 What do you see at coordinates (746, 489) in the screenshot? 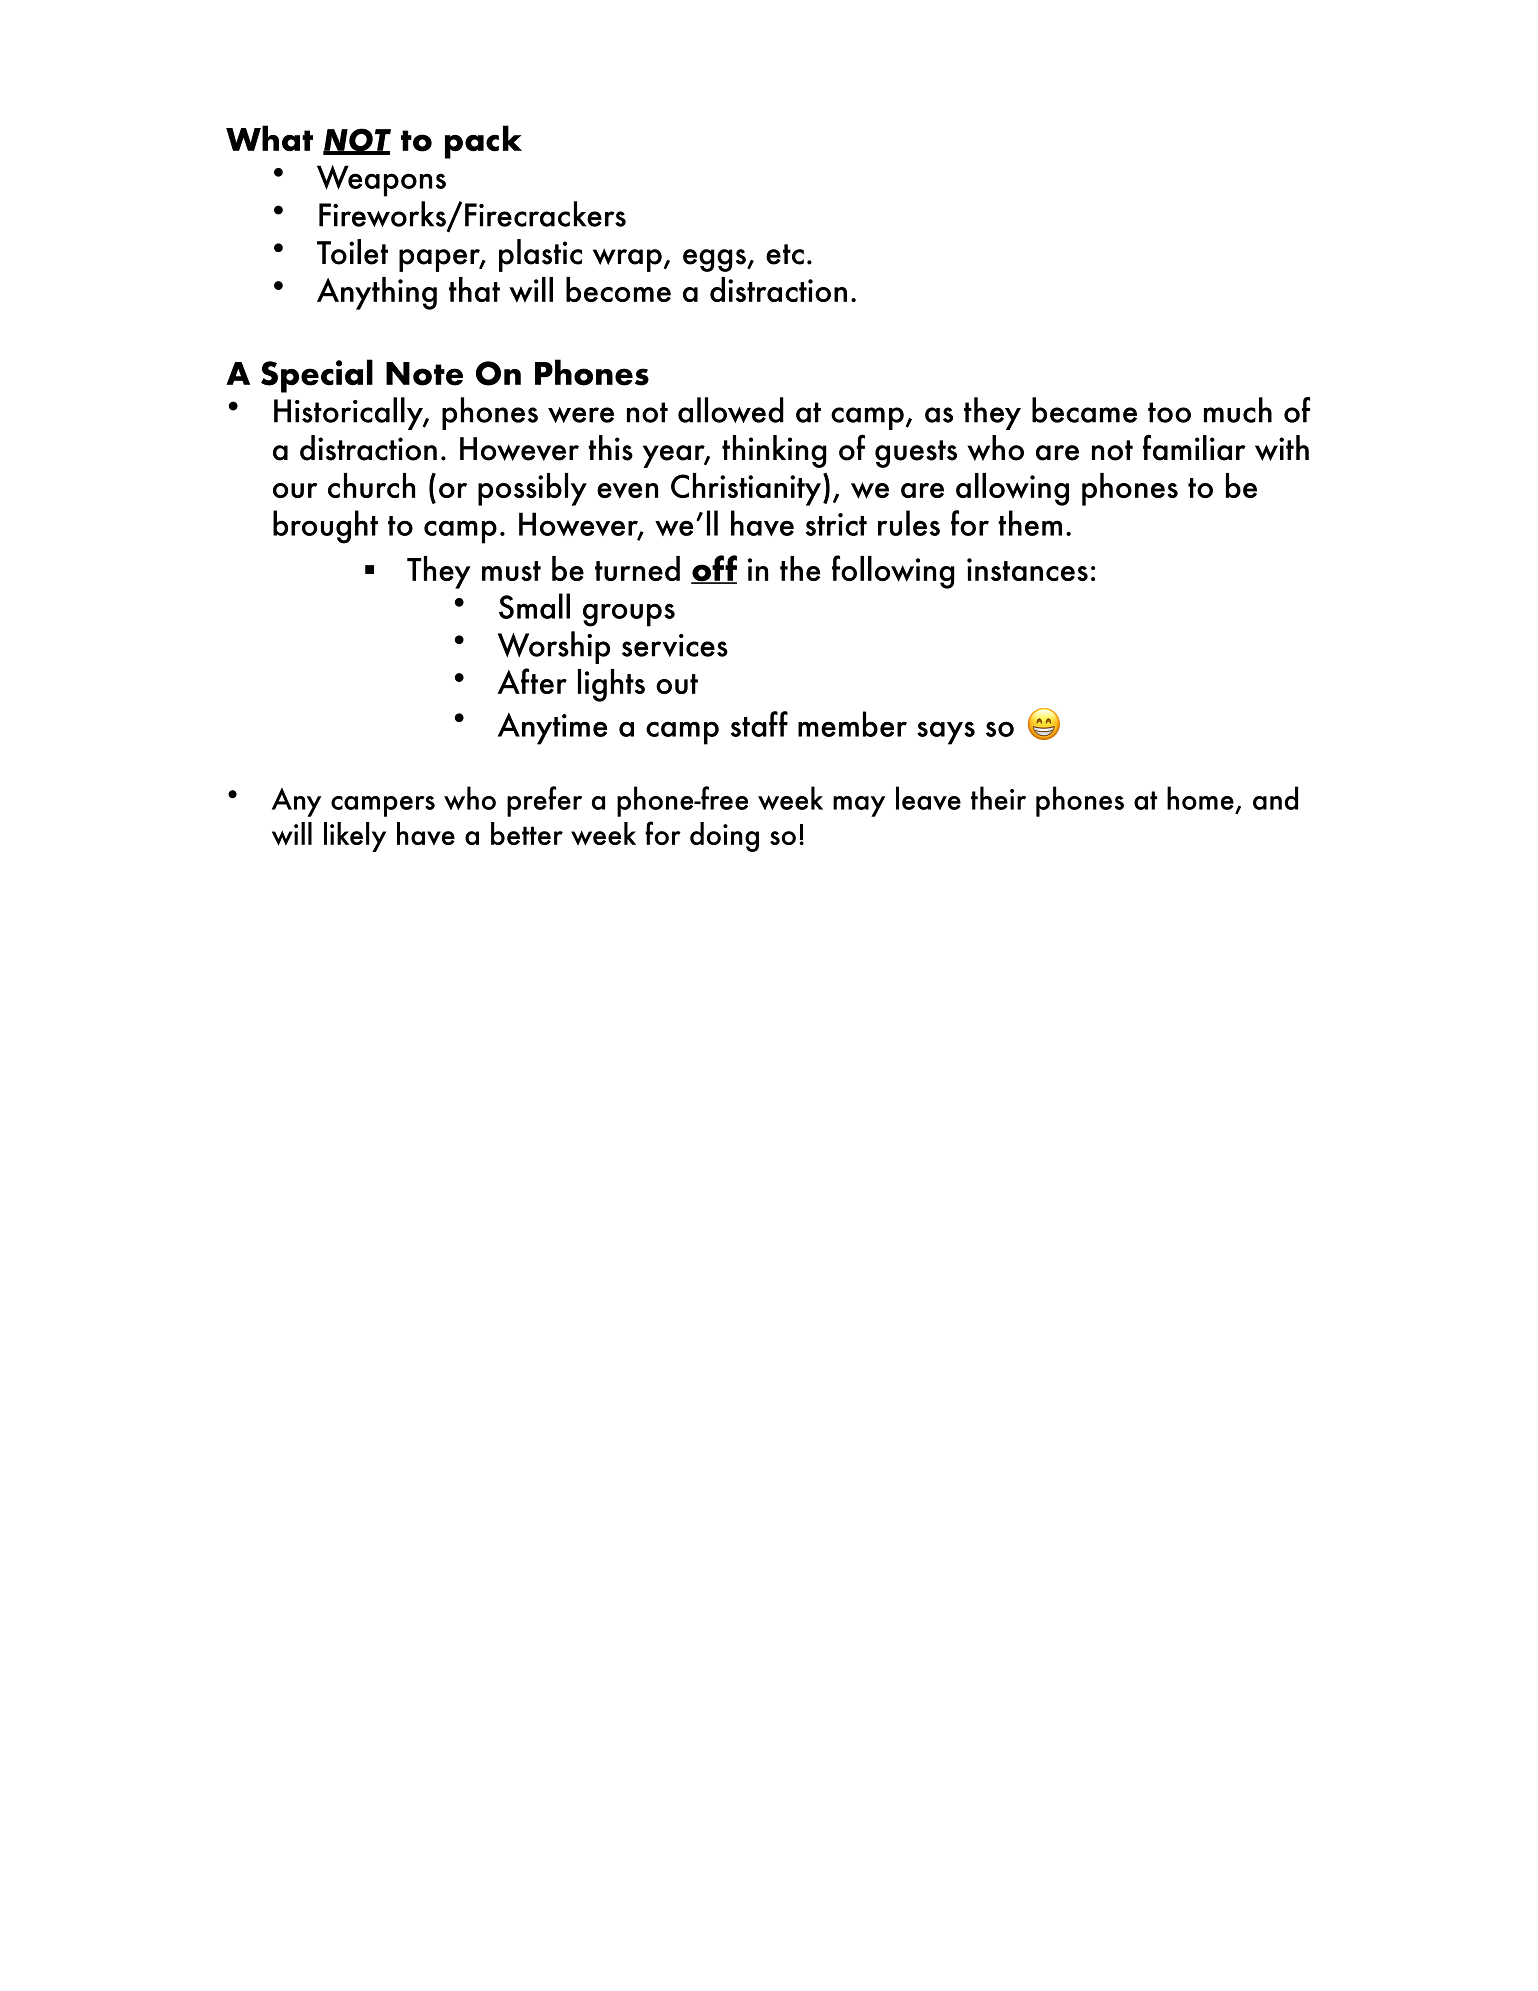
I see `Christianity` at bounding box center [746, 489].
